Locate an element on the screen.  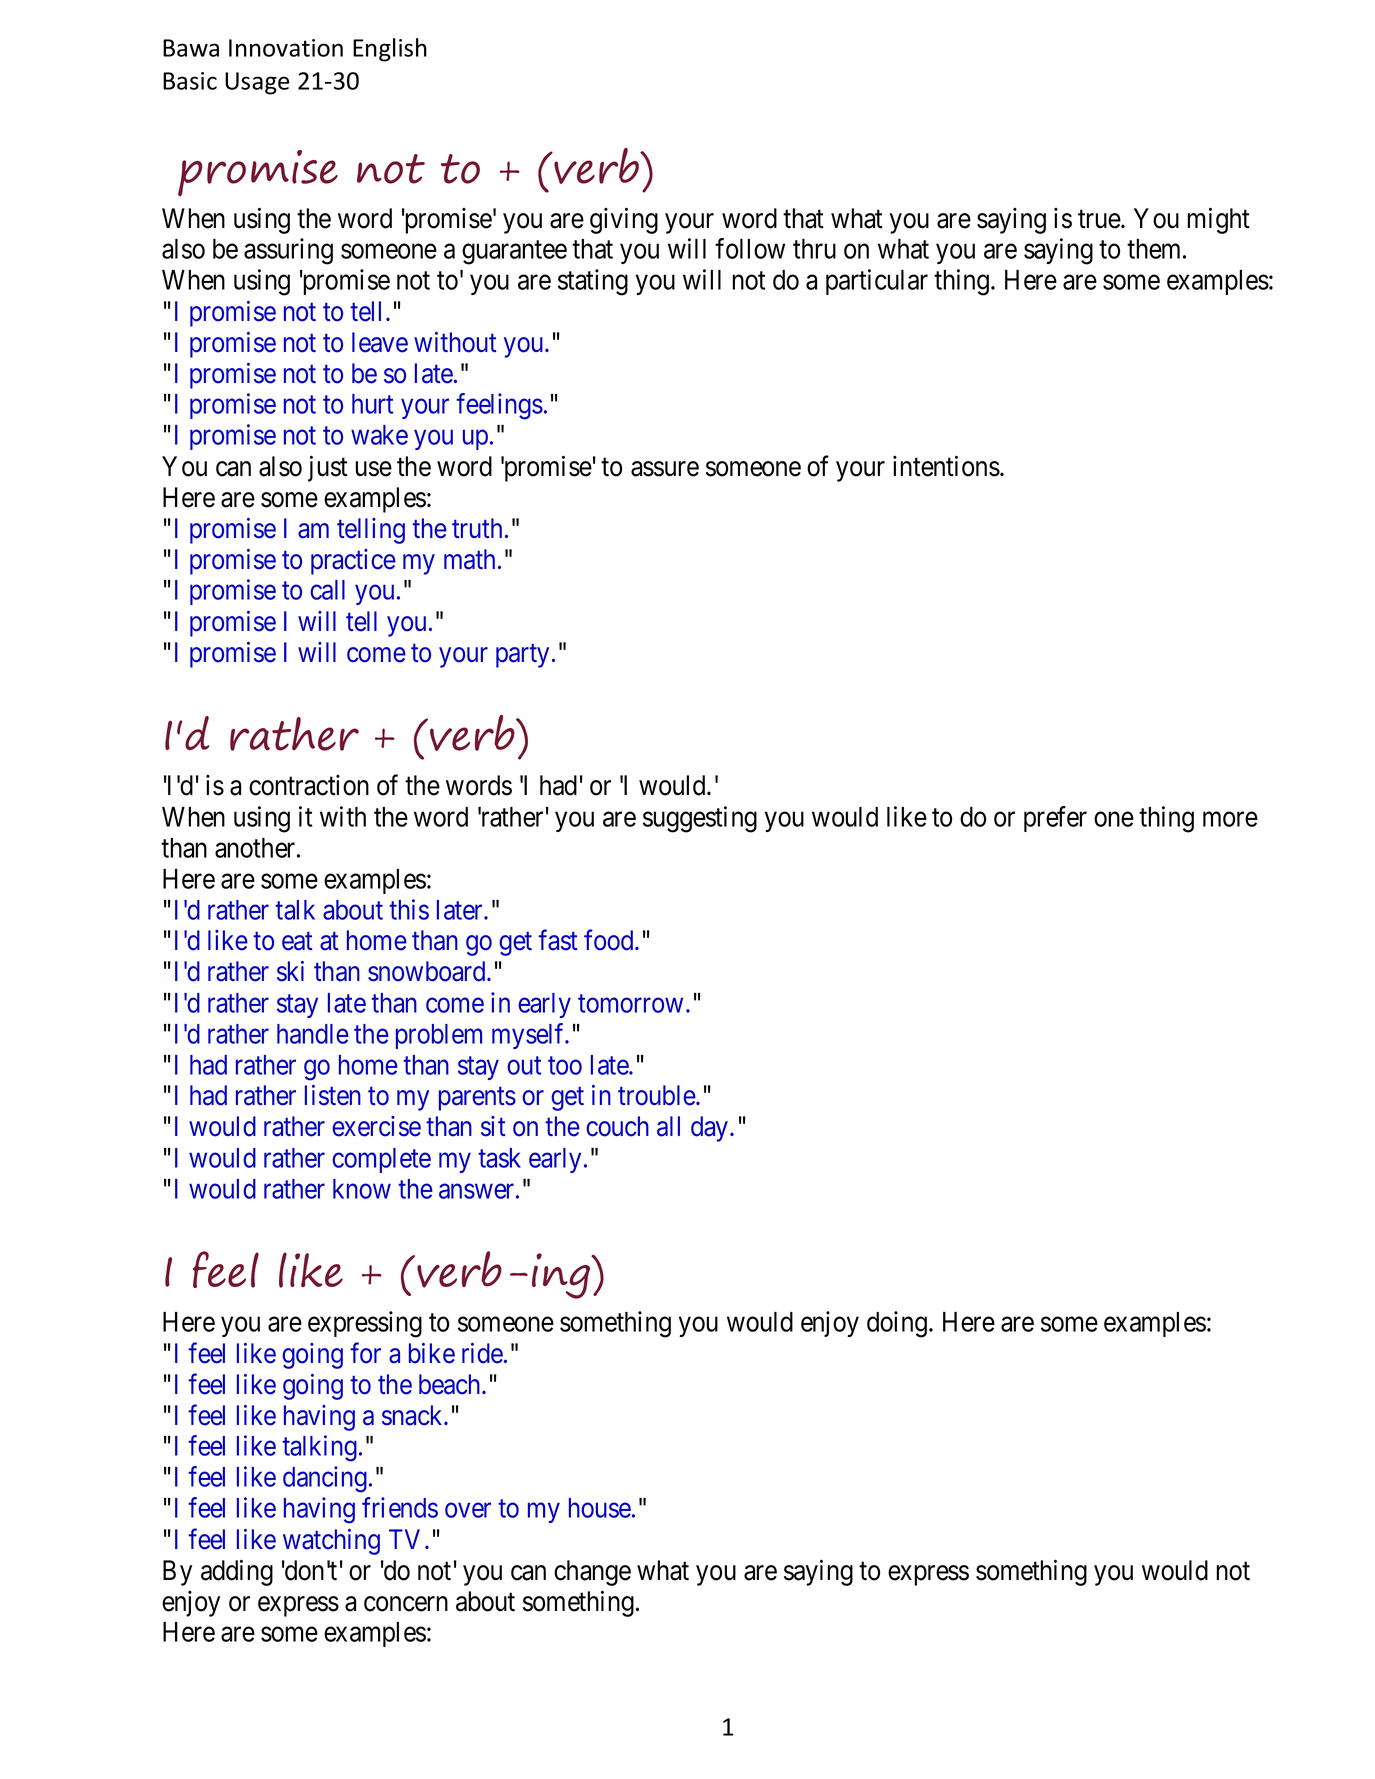
Usage is located at coordinates (257, 83).
